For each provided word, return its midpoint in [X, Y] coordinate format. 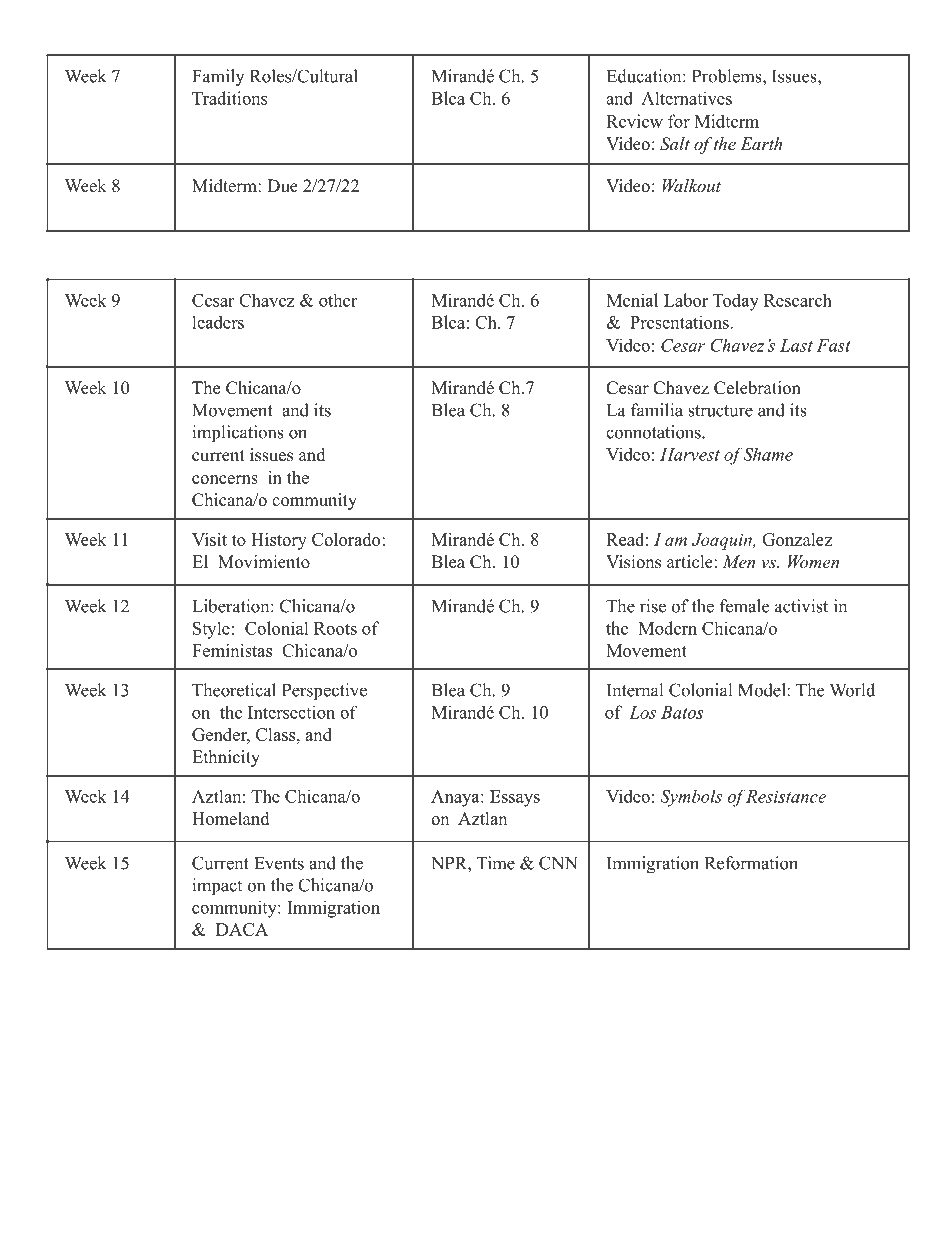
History [279, 541]
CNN [558, 863]
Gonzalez [797, 539]
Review [634, 121]
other [338, 300]
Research [798, 300]
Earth [761, 143]
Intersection [291, 712]
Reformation [751, 863]
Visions [633, 562]
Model [762, 690]
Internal [635, 690]
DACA [242, 929]
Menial [632, 300]
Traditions [229, 98]
